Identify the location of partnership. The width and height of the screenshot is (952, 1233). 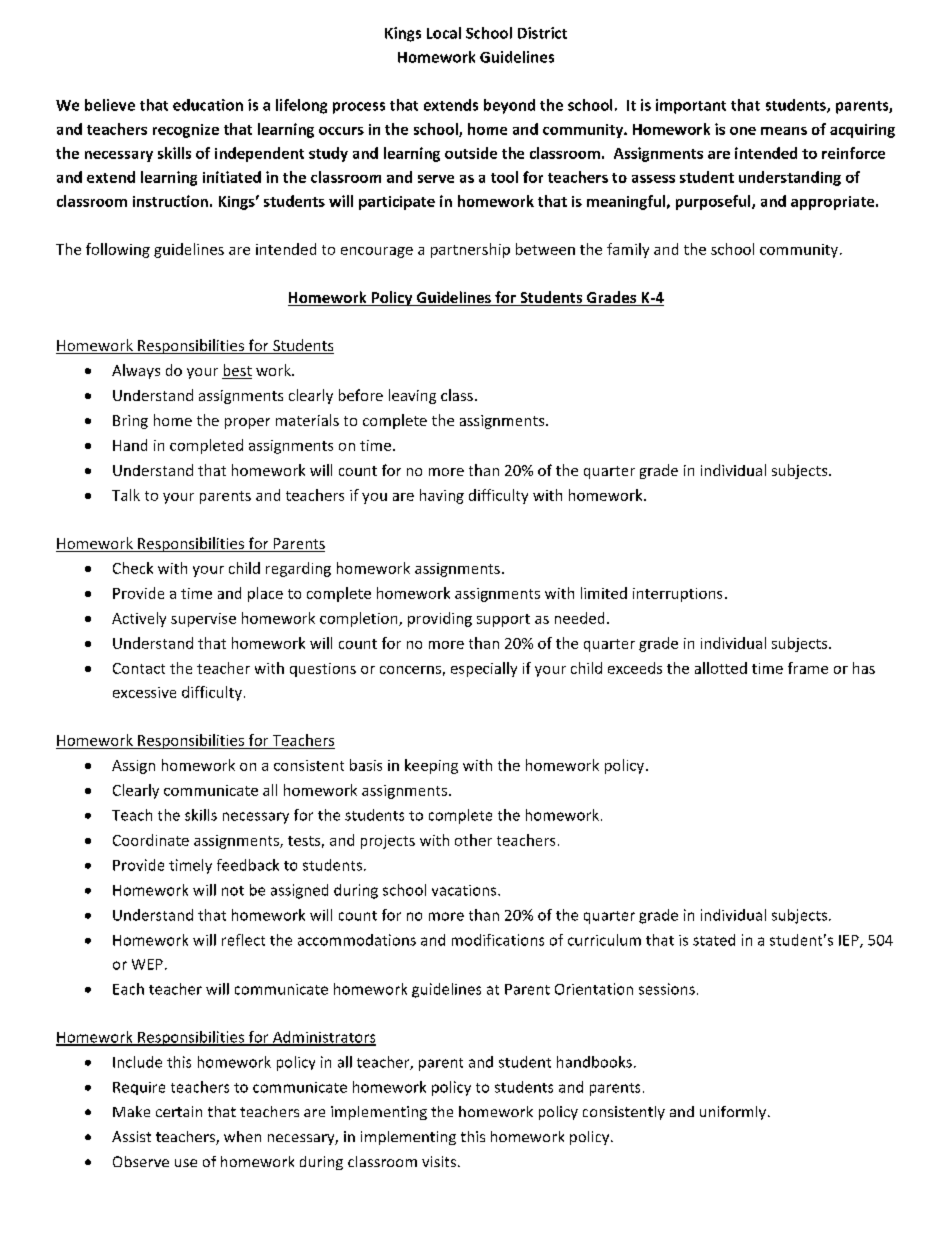
(470, 250).
